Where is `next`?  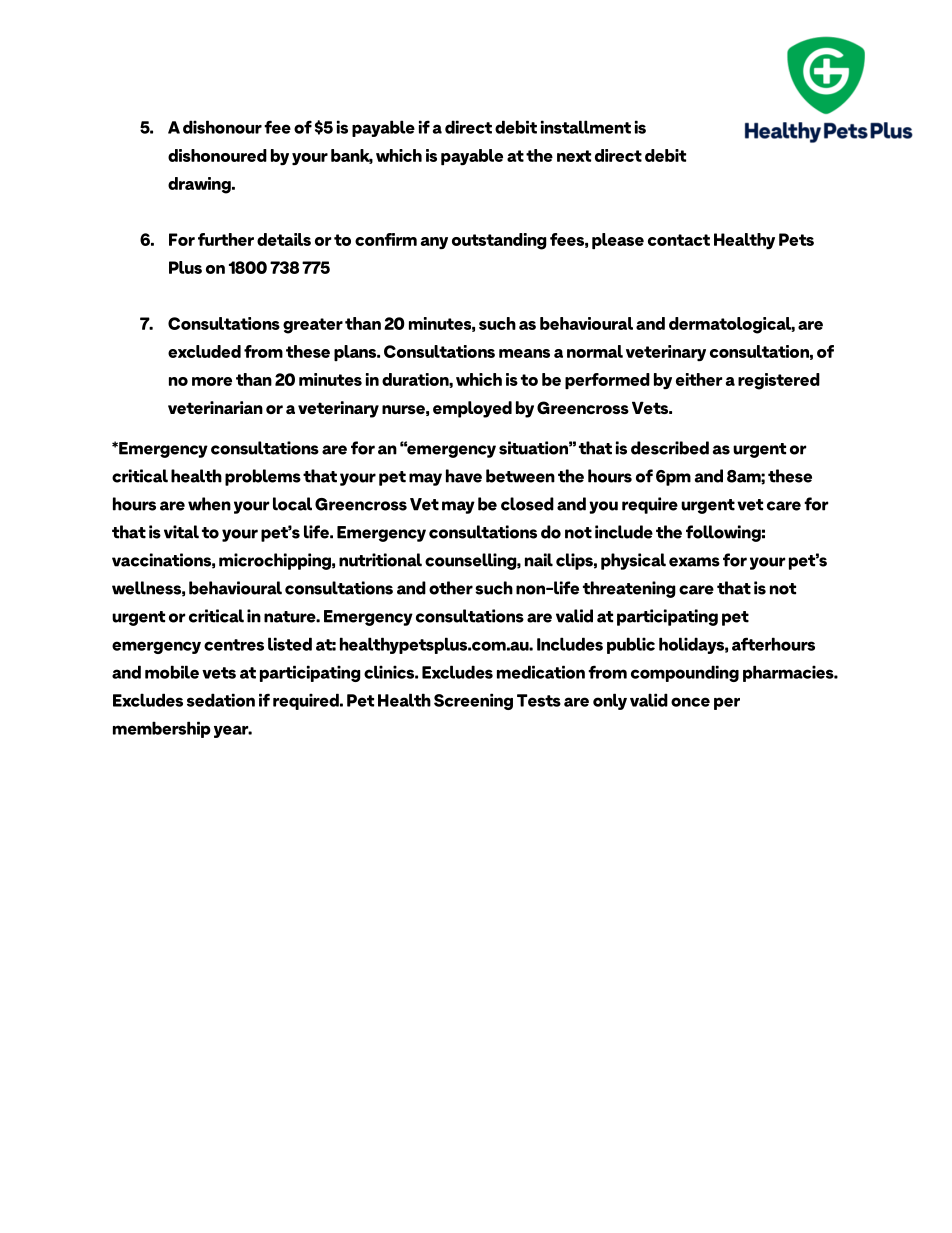 next is located at coordinates (574, 156).
